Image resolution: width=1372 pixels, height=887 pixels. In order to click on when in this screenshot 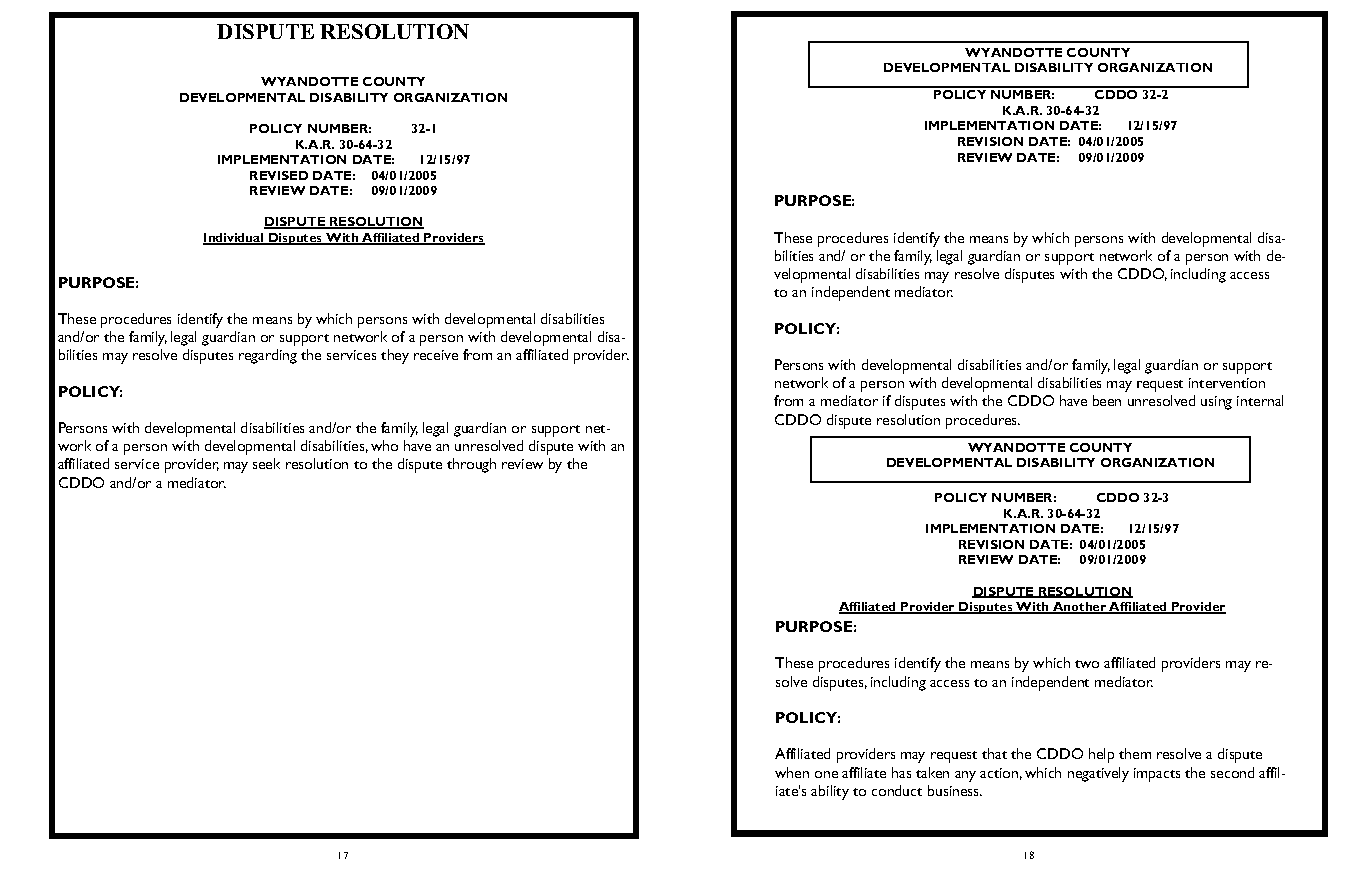, I will do `click(792, 772)`.
